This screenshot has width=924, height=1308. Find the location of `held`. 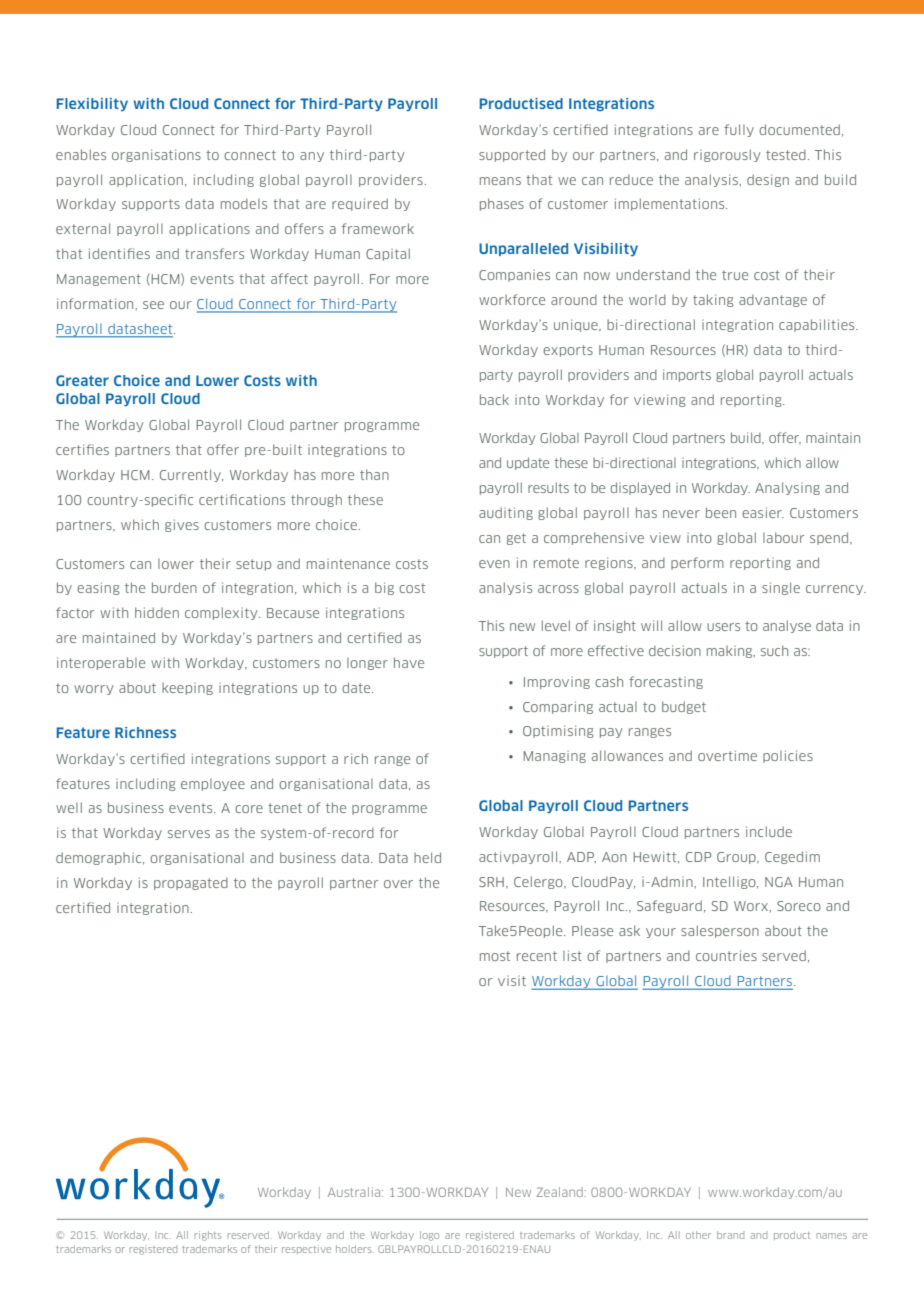

held is located at coordinates (427, 857).
